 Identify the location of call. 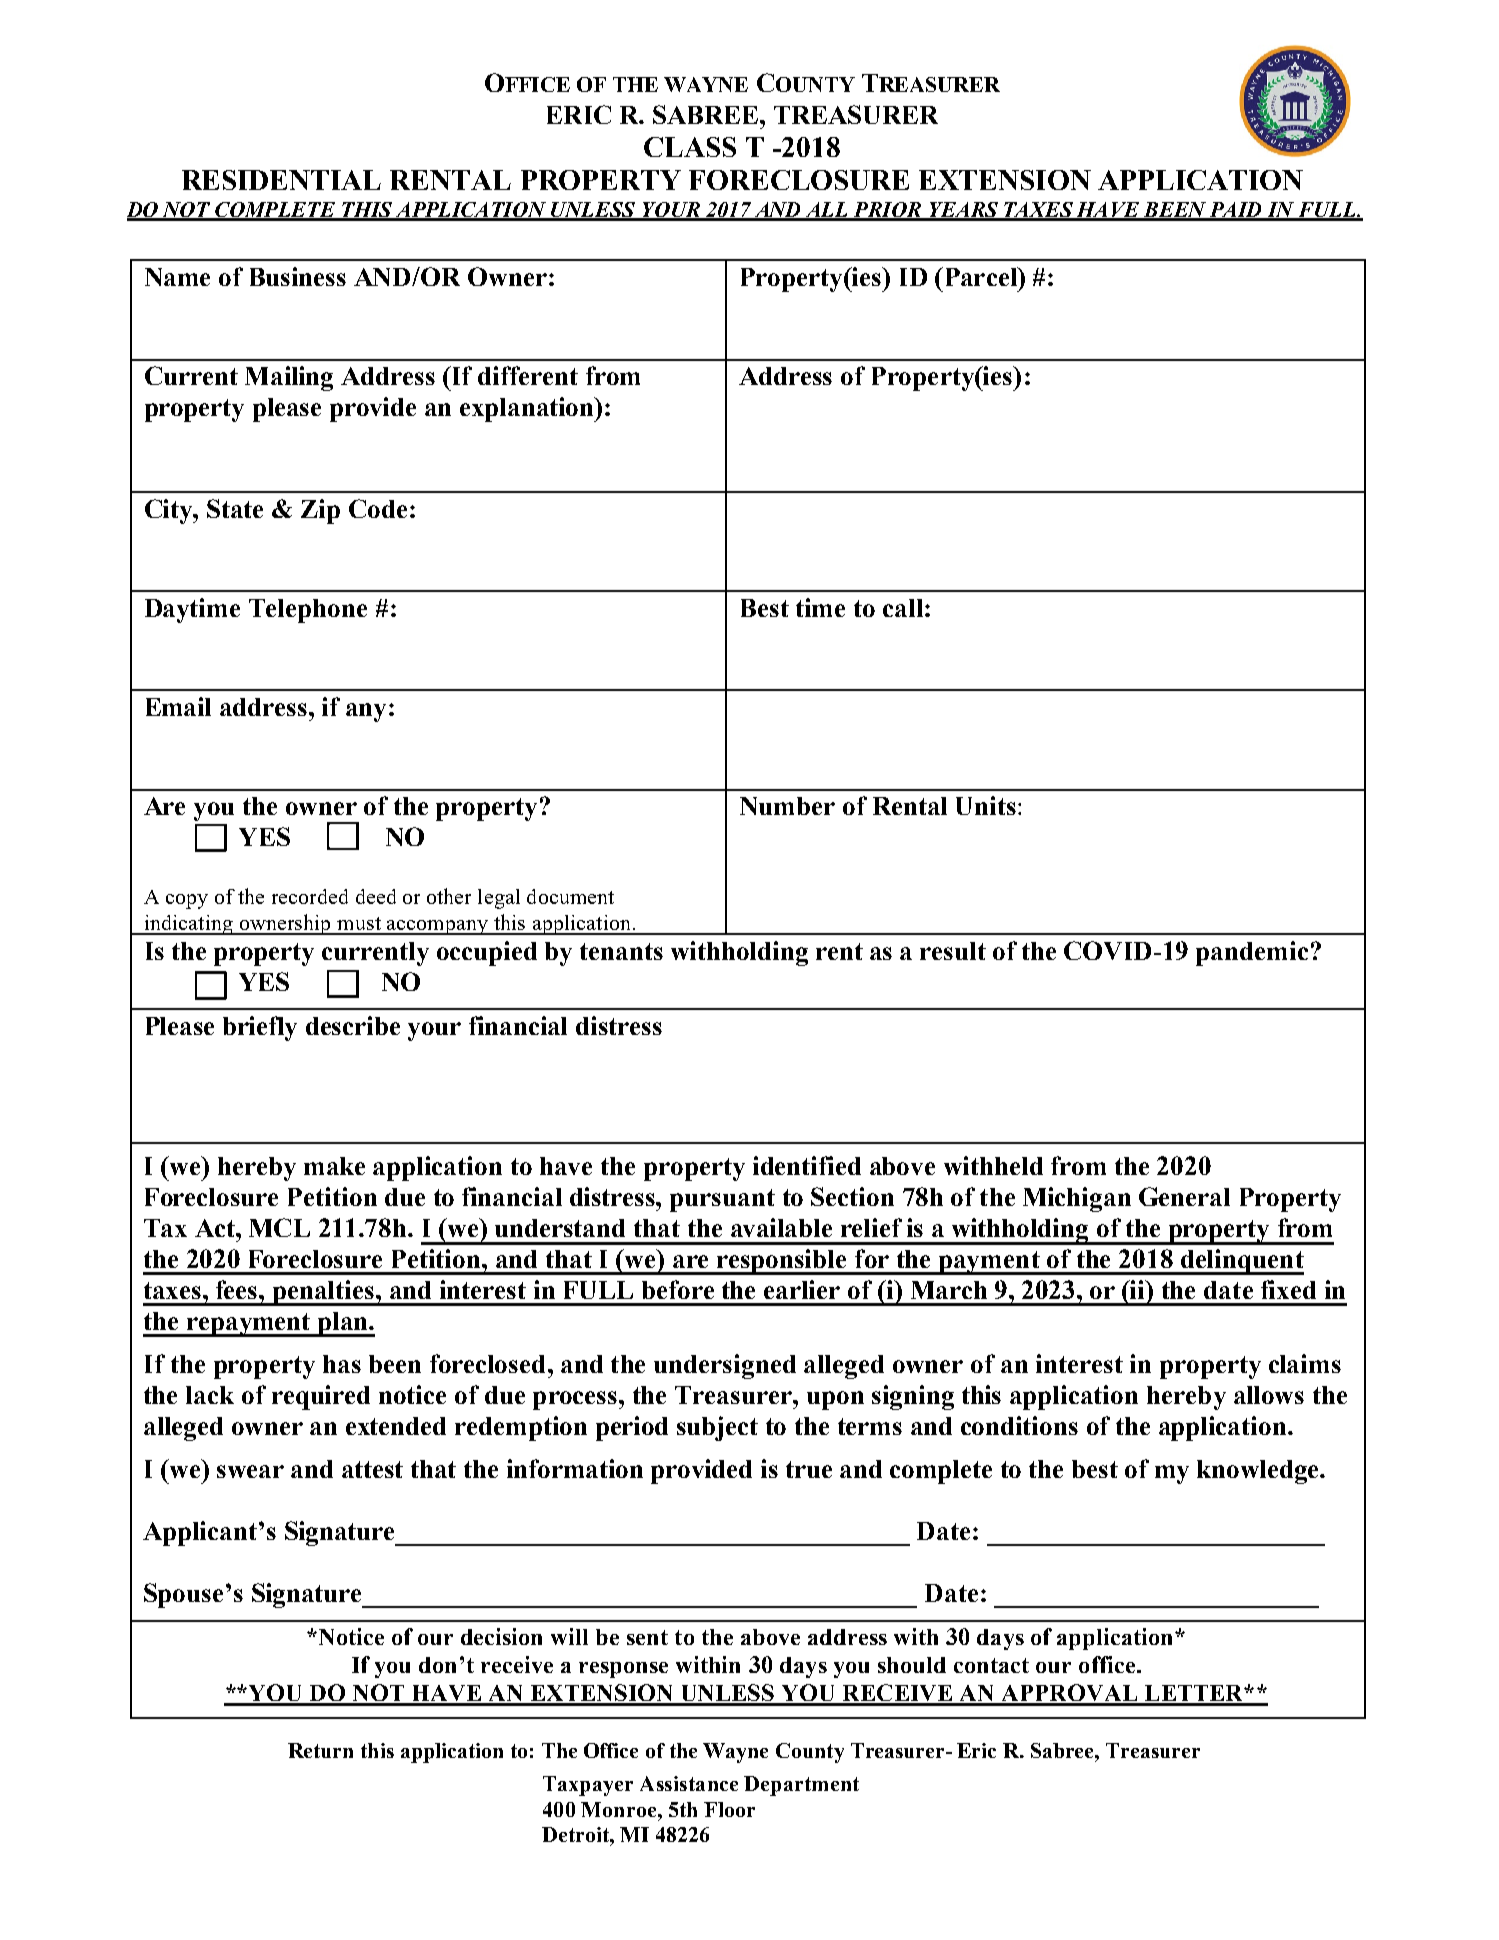
(903, 608).
